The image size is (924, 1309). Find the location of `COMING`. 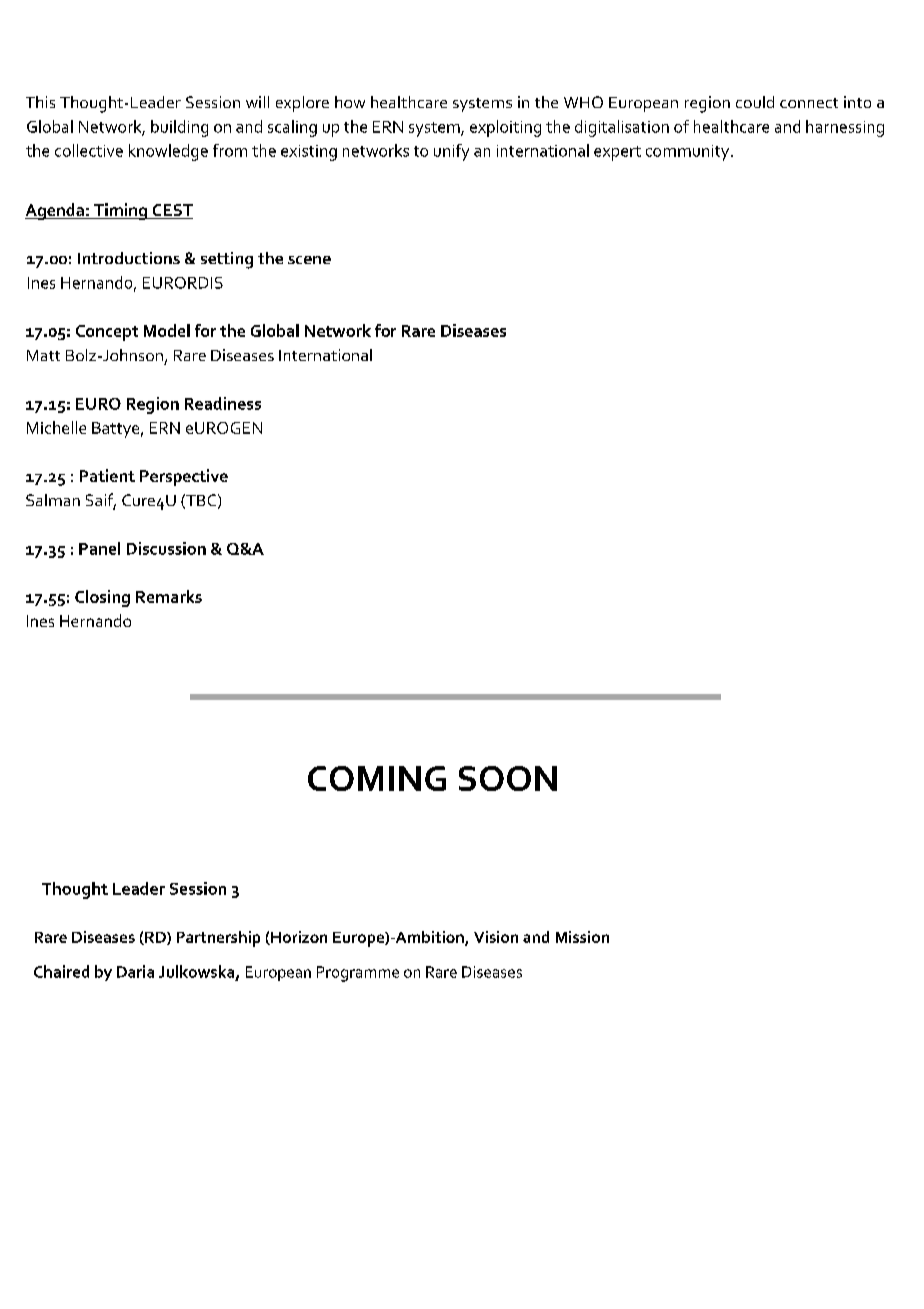

COMING is located at coordinates (377, 778).
